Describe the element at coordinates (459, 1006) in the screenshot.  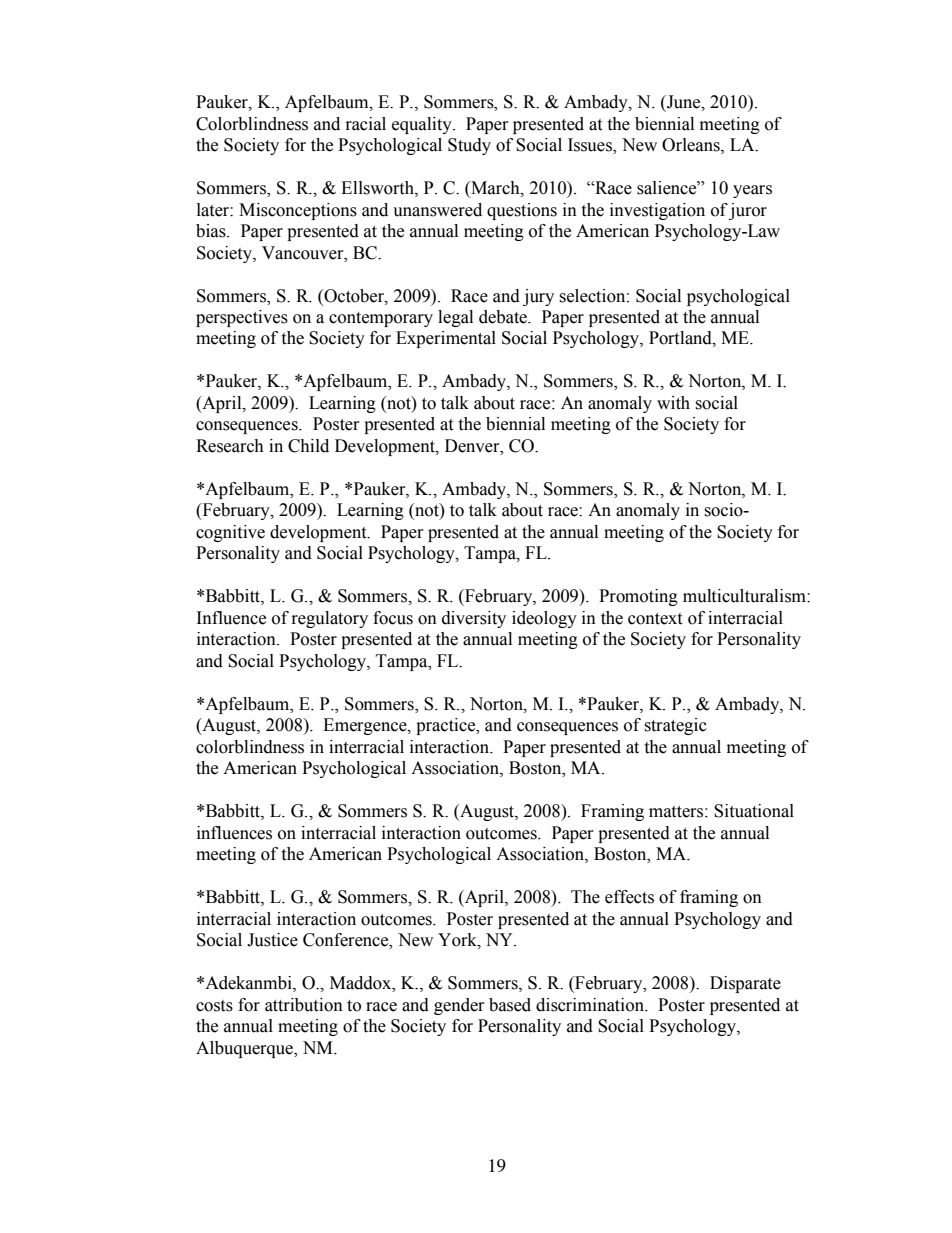
I see `gender` at that location.
